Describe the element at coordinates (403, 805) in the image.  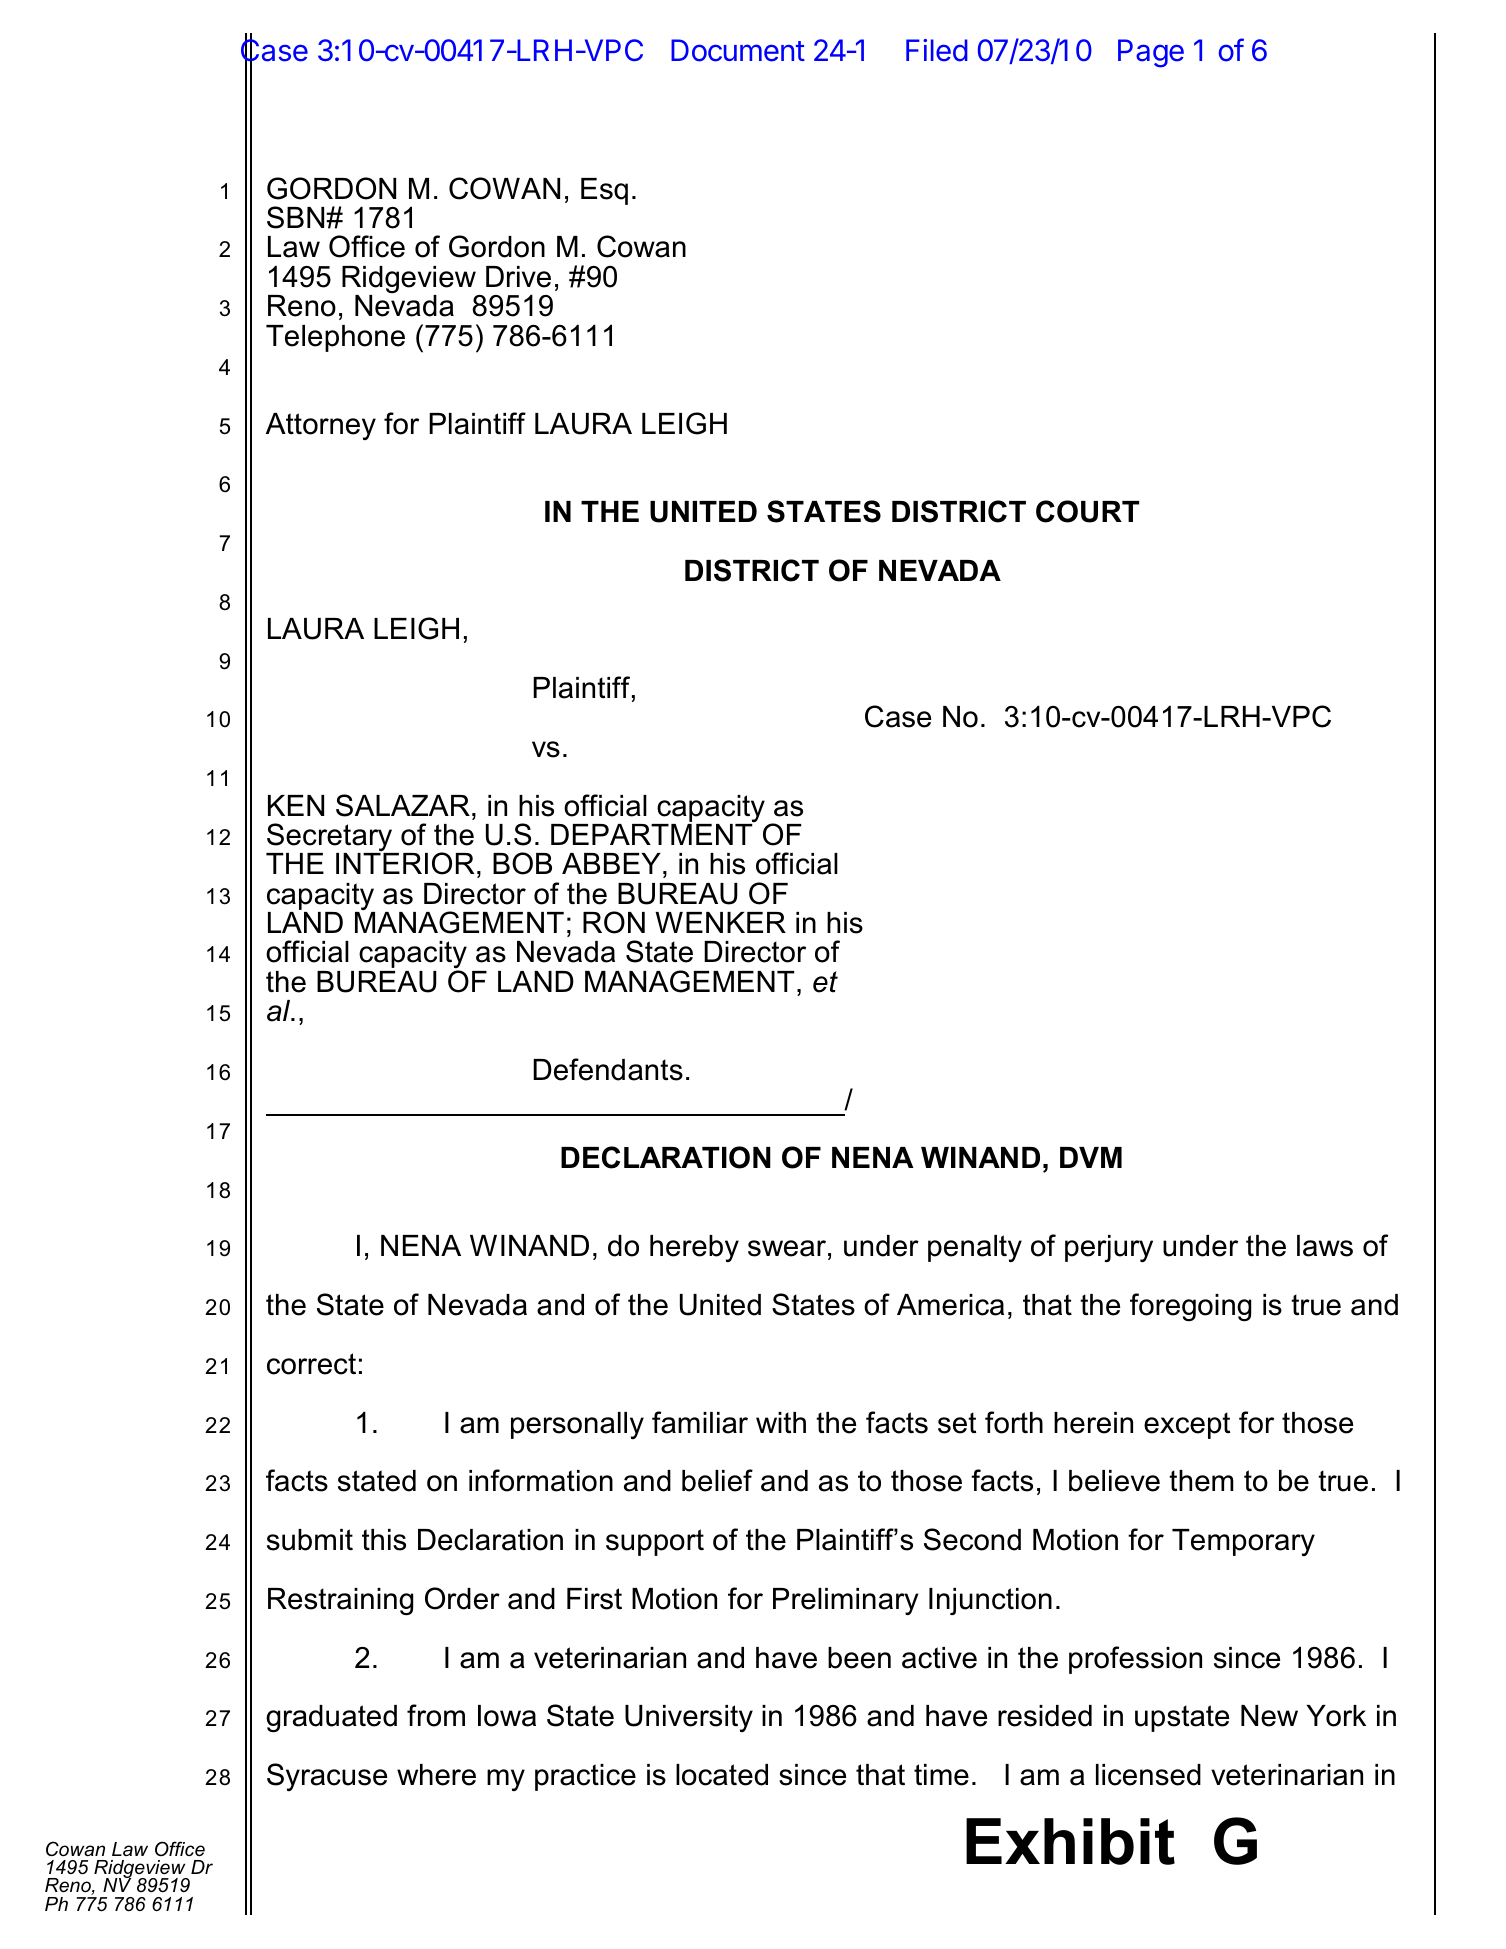
I see `SALAZAR` at that location.
